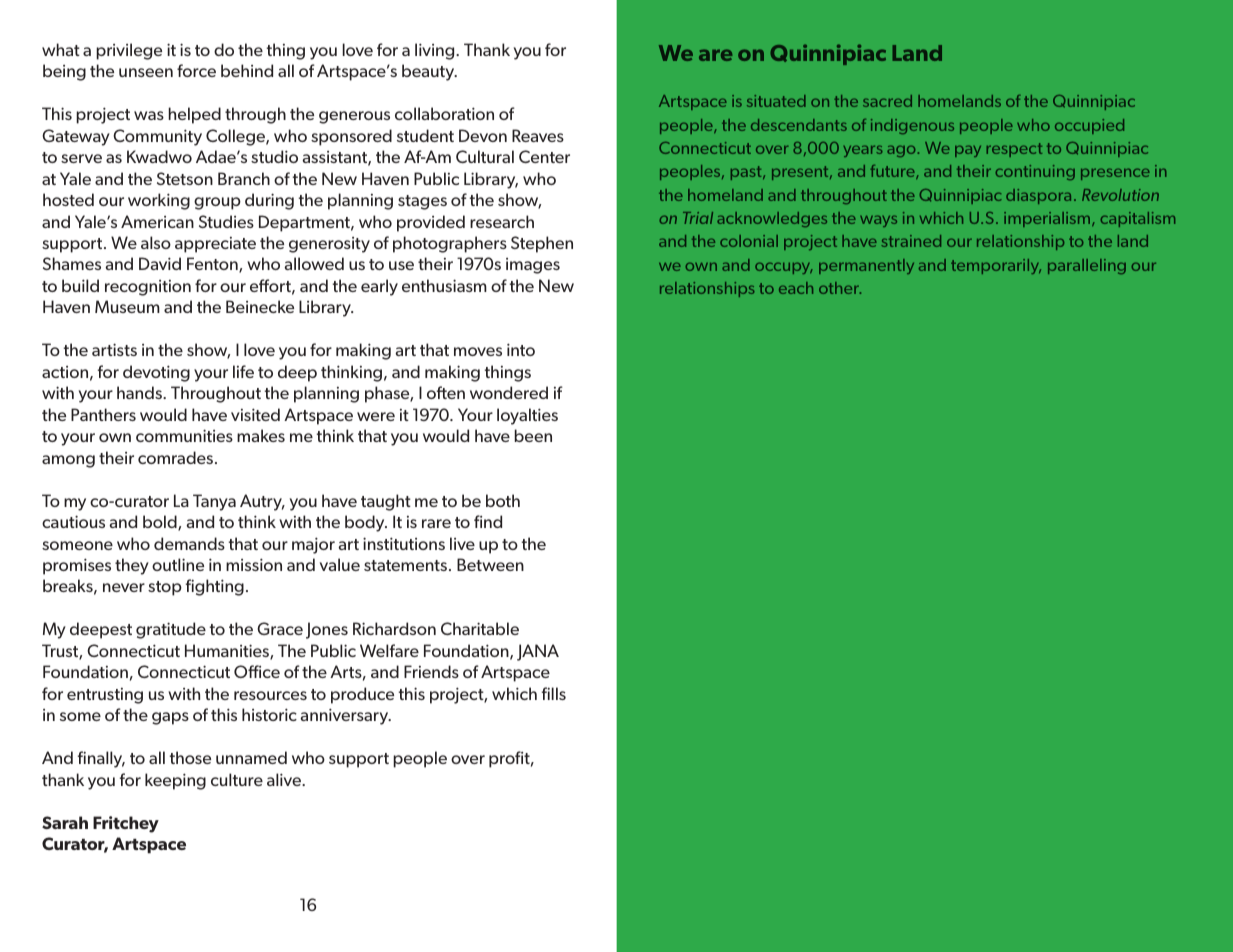  I want to click on outline, so click(178, 564).
